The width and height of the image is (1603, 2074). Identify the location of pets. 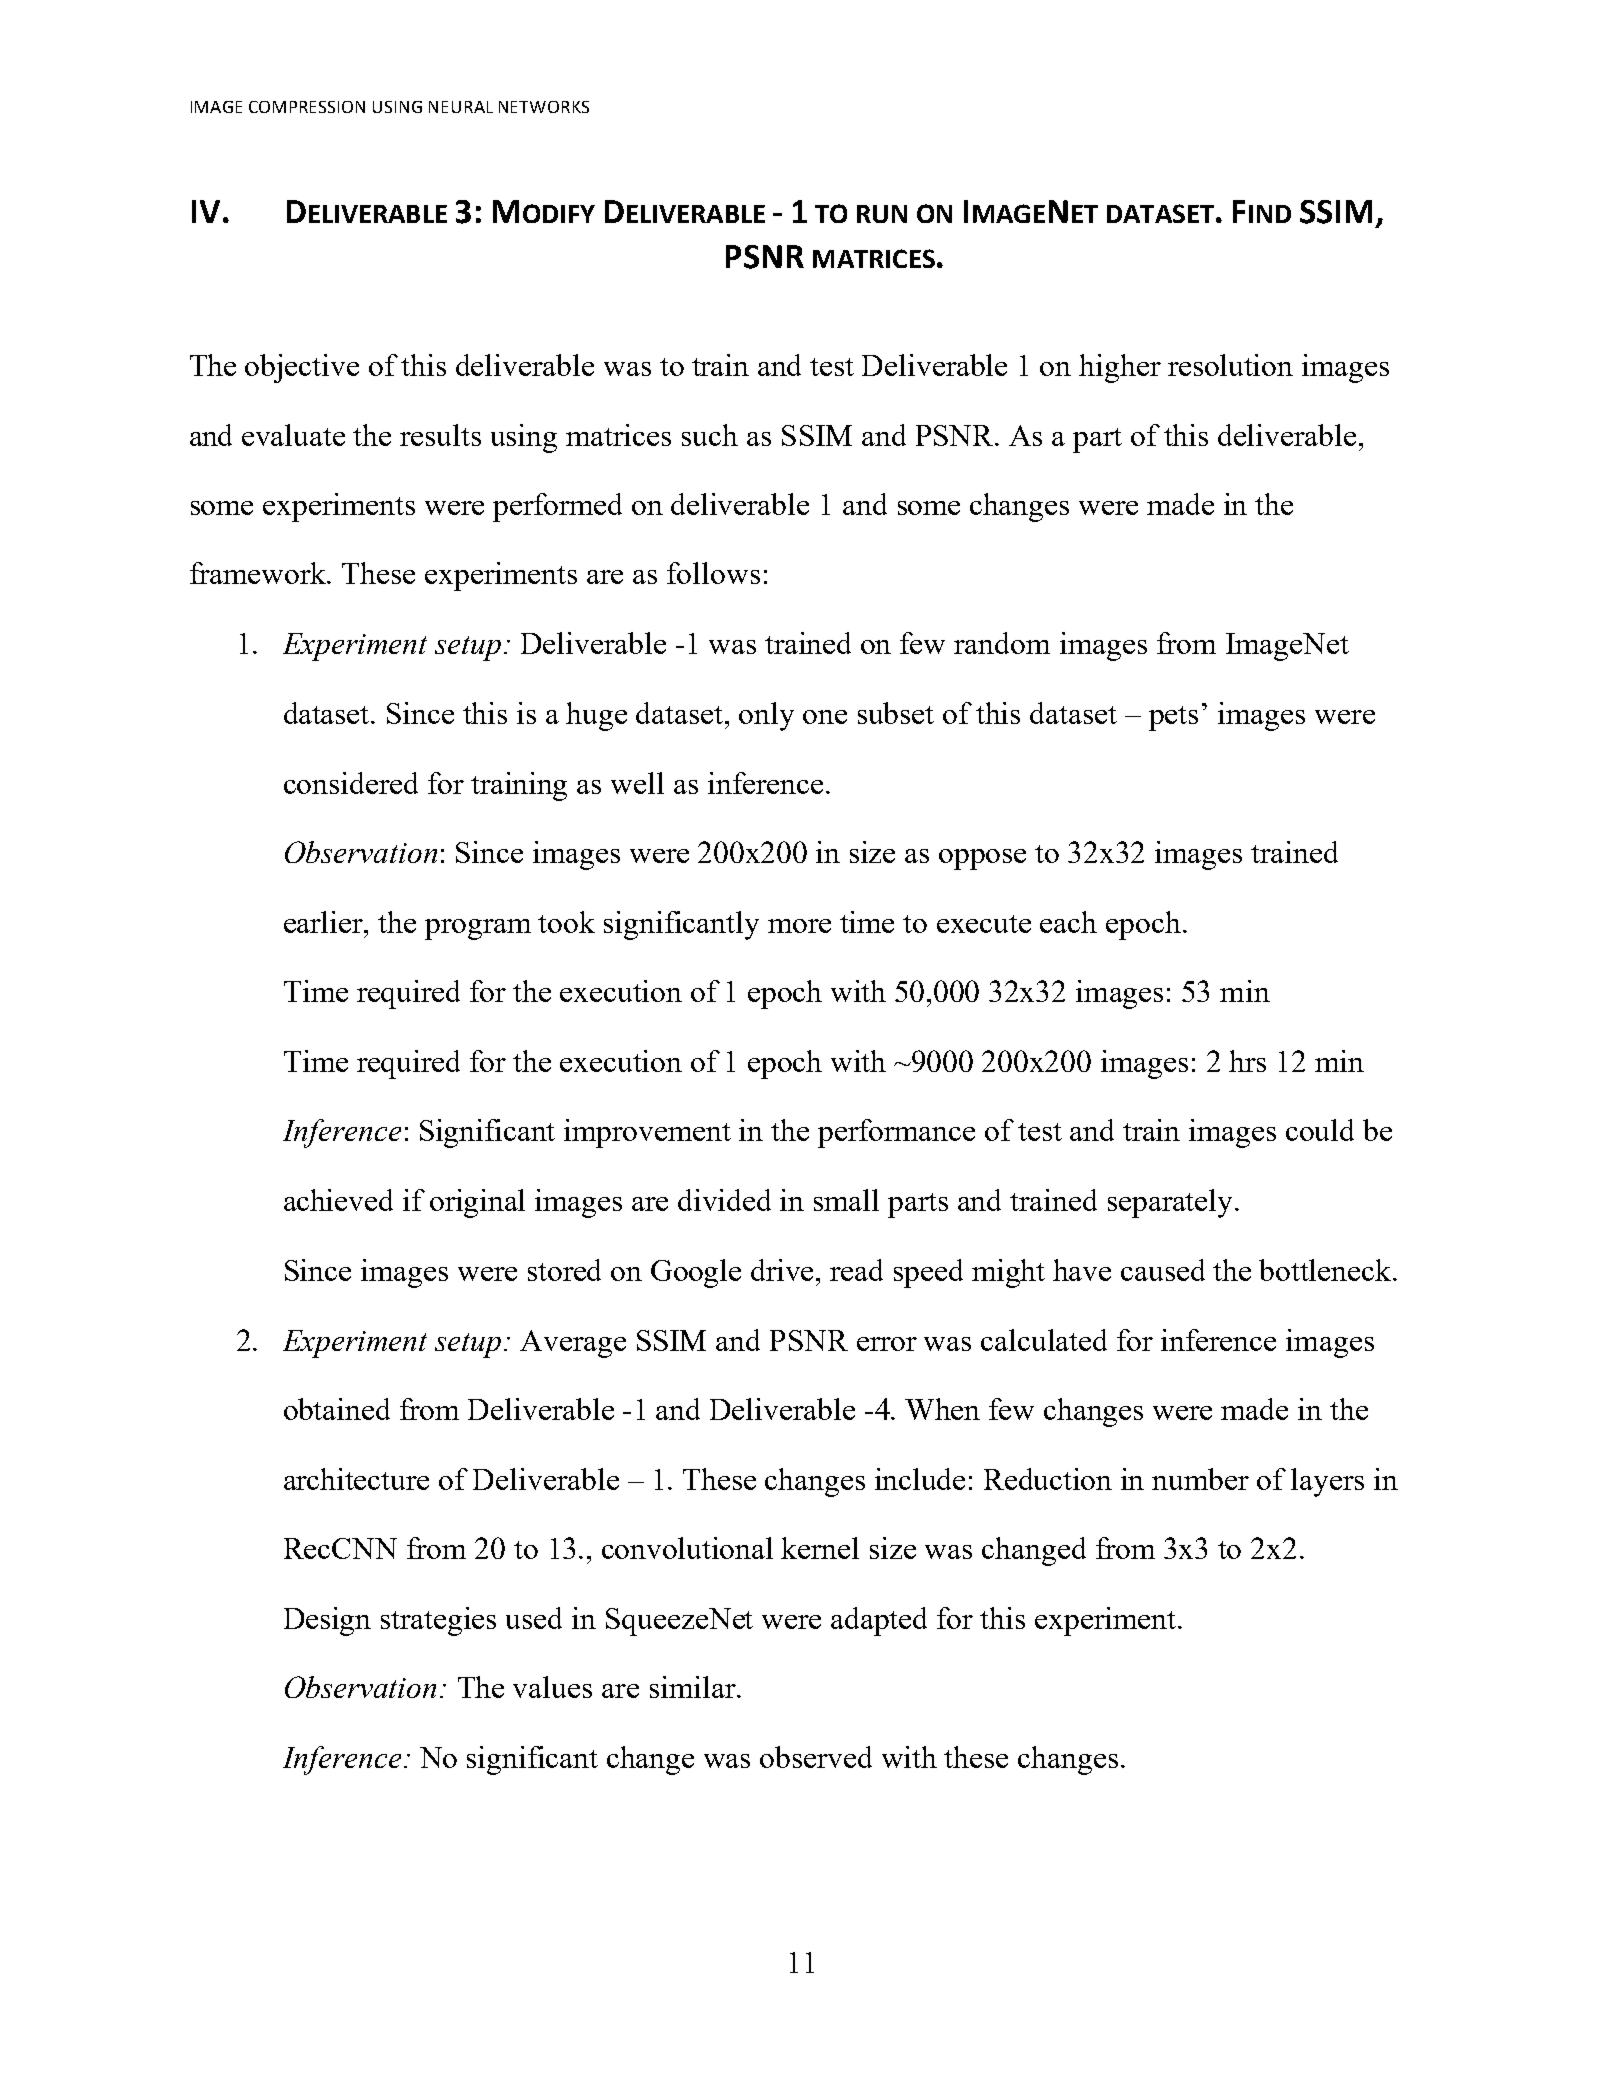
(1173, 718).
